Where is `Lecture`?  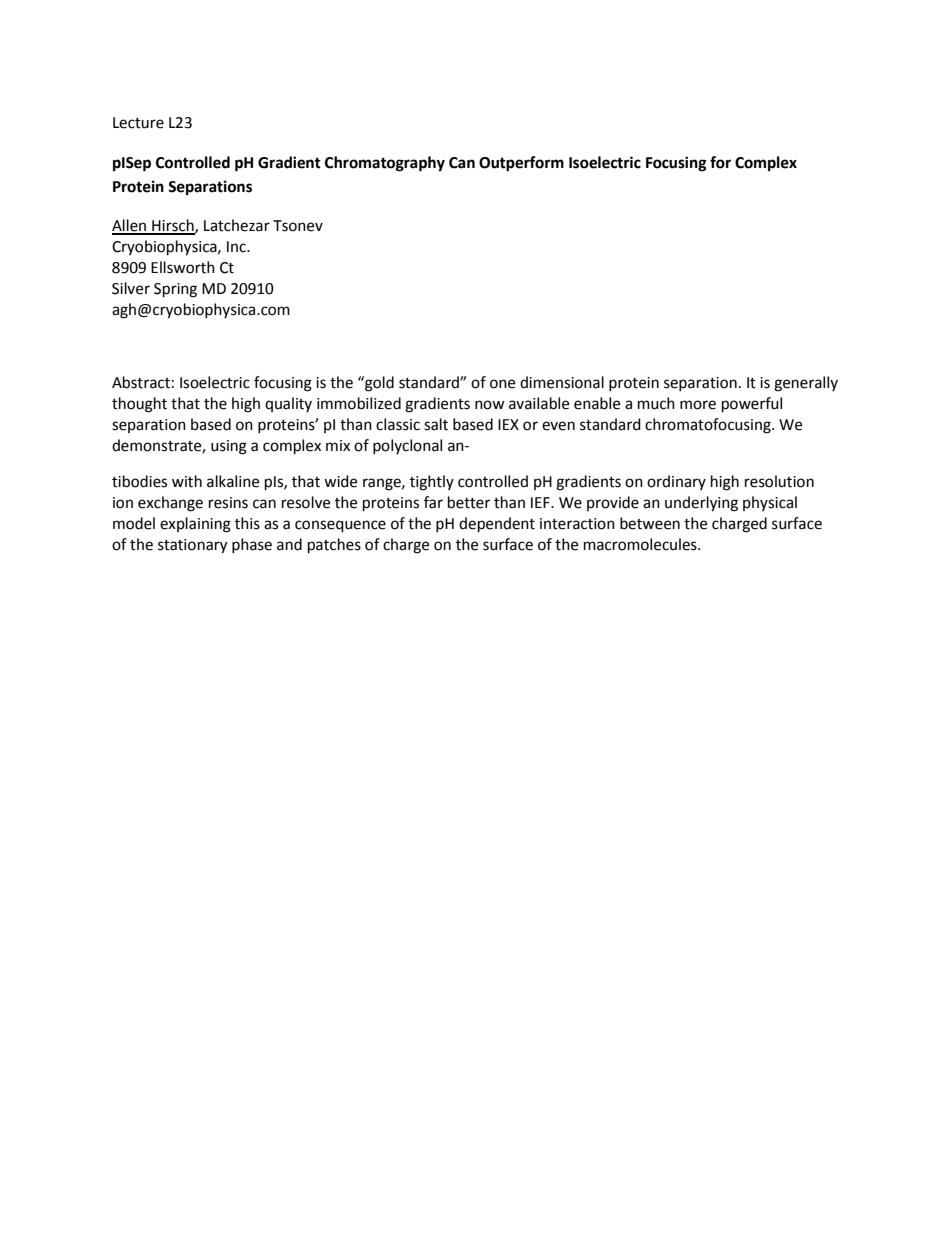 Lecture is located at coordinates (138, 123).
